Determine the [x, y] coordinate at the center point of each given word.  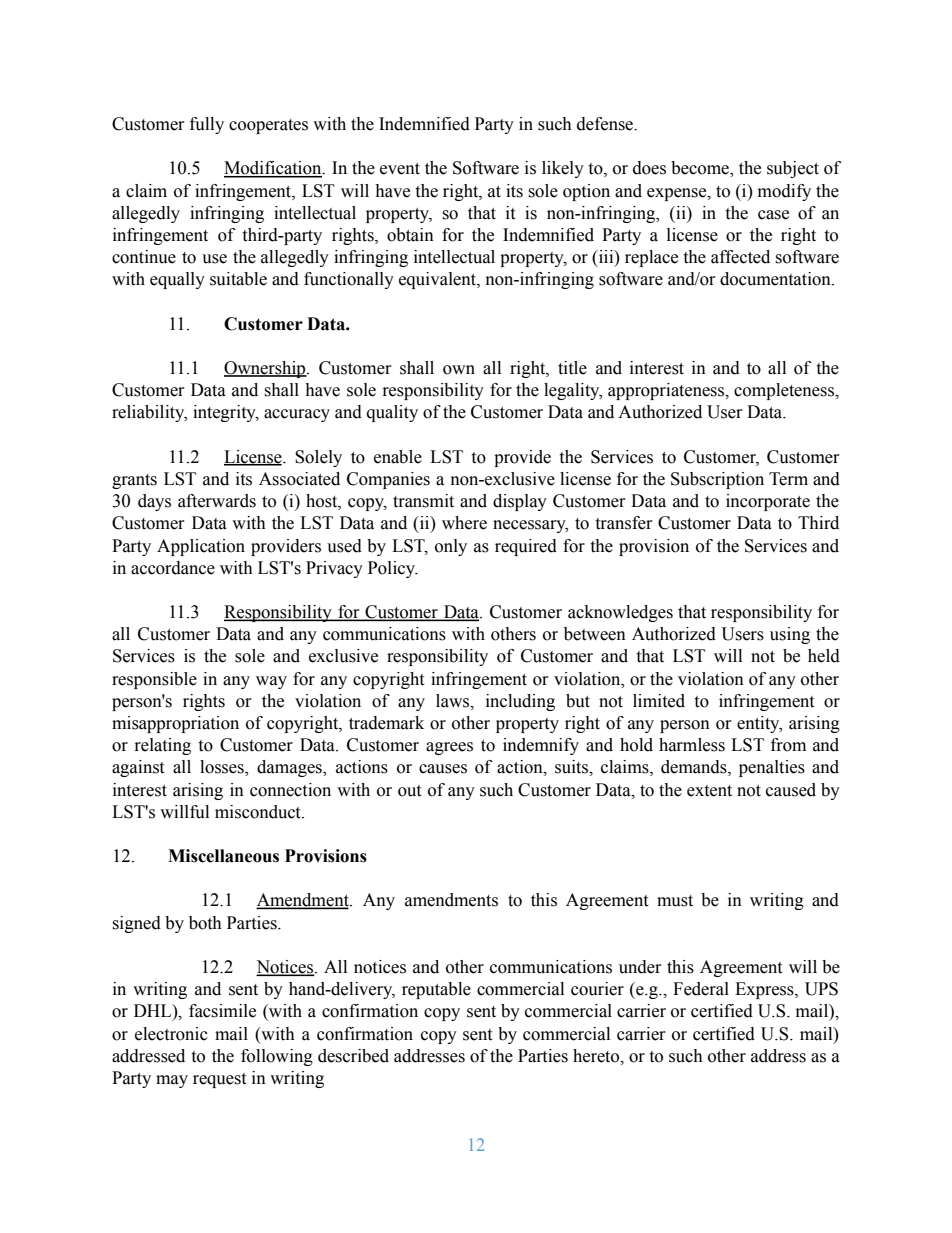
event [400, 169]
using [790, 635]
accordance [173, 568]
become [701, 169]
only [451, 547]
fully [207, 125]
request [219, 1080]
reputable [436, 990]
